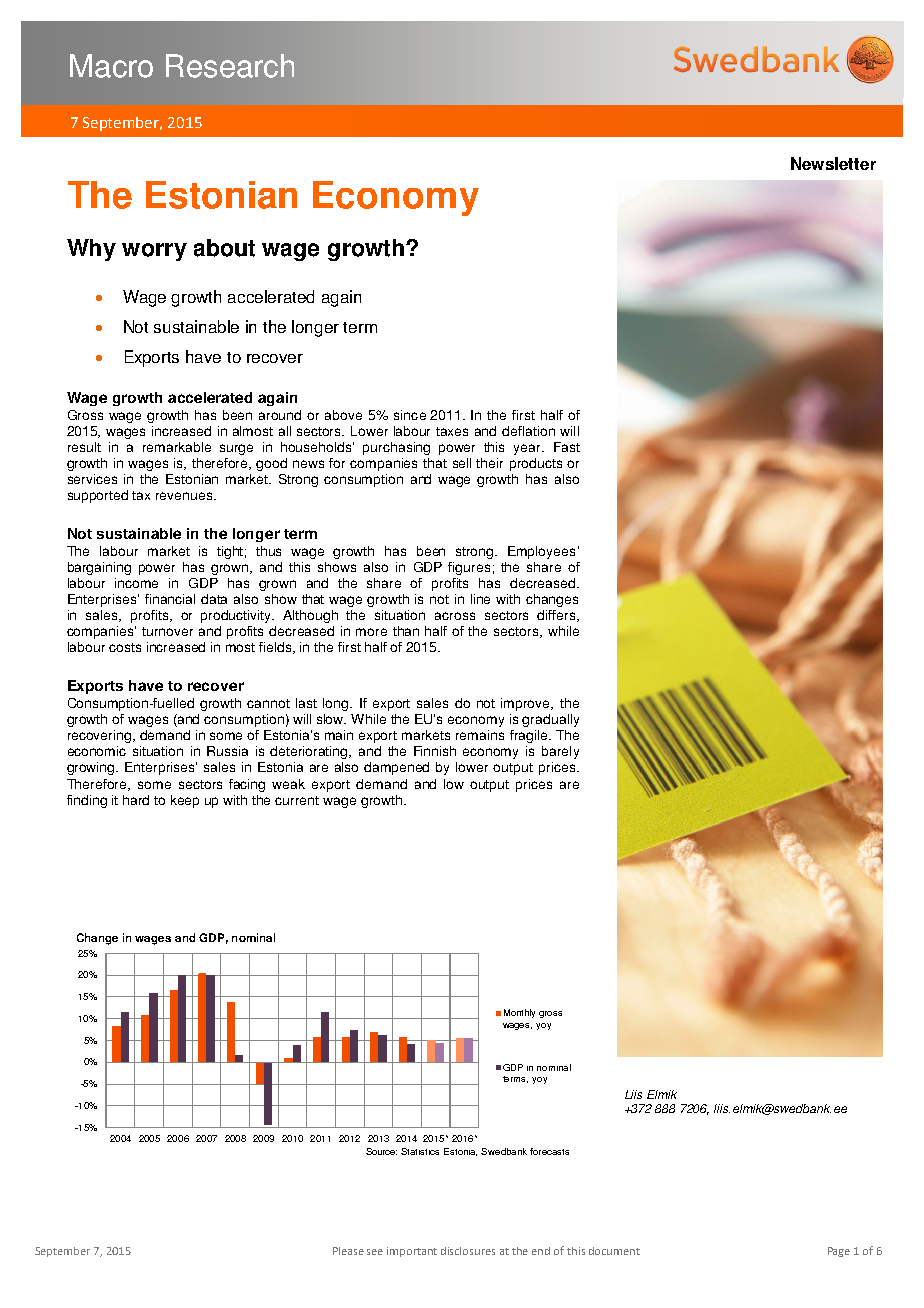 The width and height of the screenshot is (924, 1308). I want to click on since, so click(410, 415).
